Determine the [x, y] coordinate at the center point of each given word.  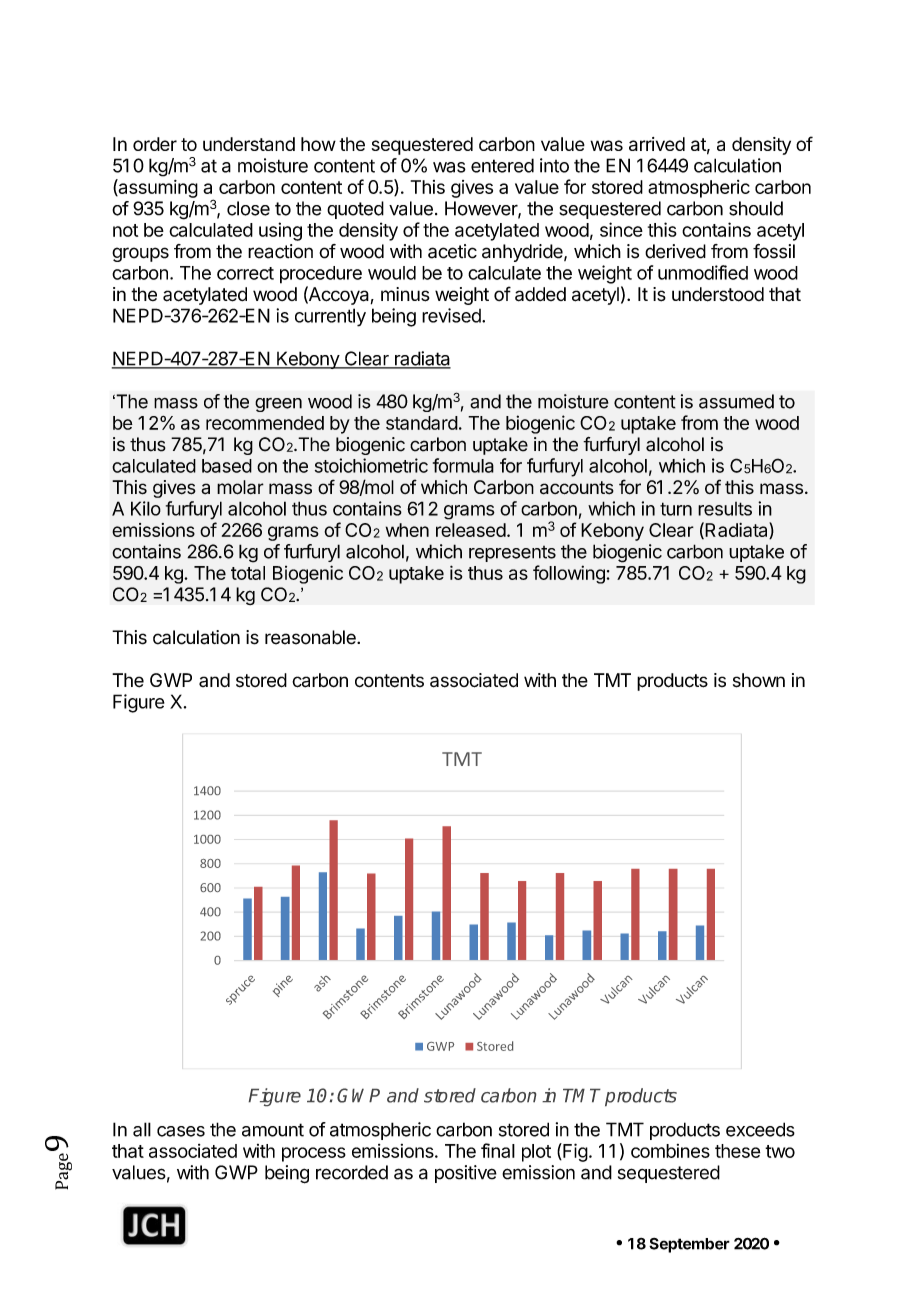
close [248, 208]
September [689, 1245]
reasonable [311, 637]
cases [181, 1131]
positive [466, 1174]
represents [512, 554]
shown [759, 680]
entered [502, 165]
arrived [657, 144]
